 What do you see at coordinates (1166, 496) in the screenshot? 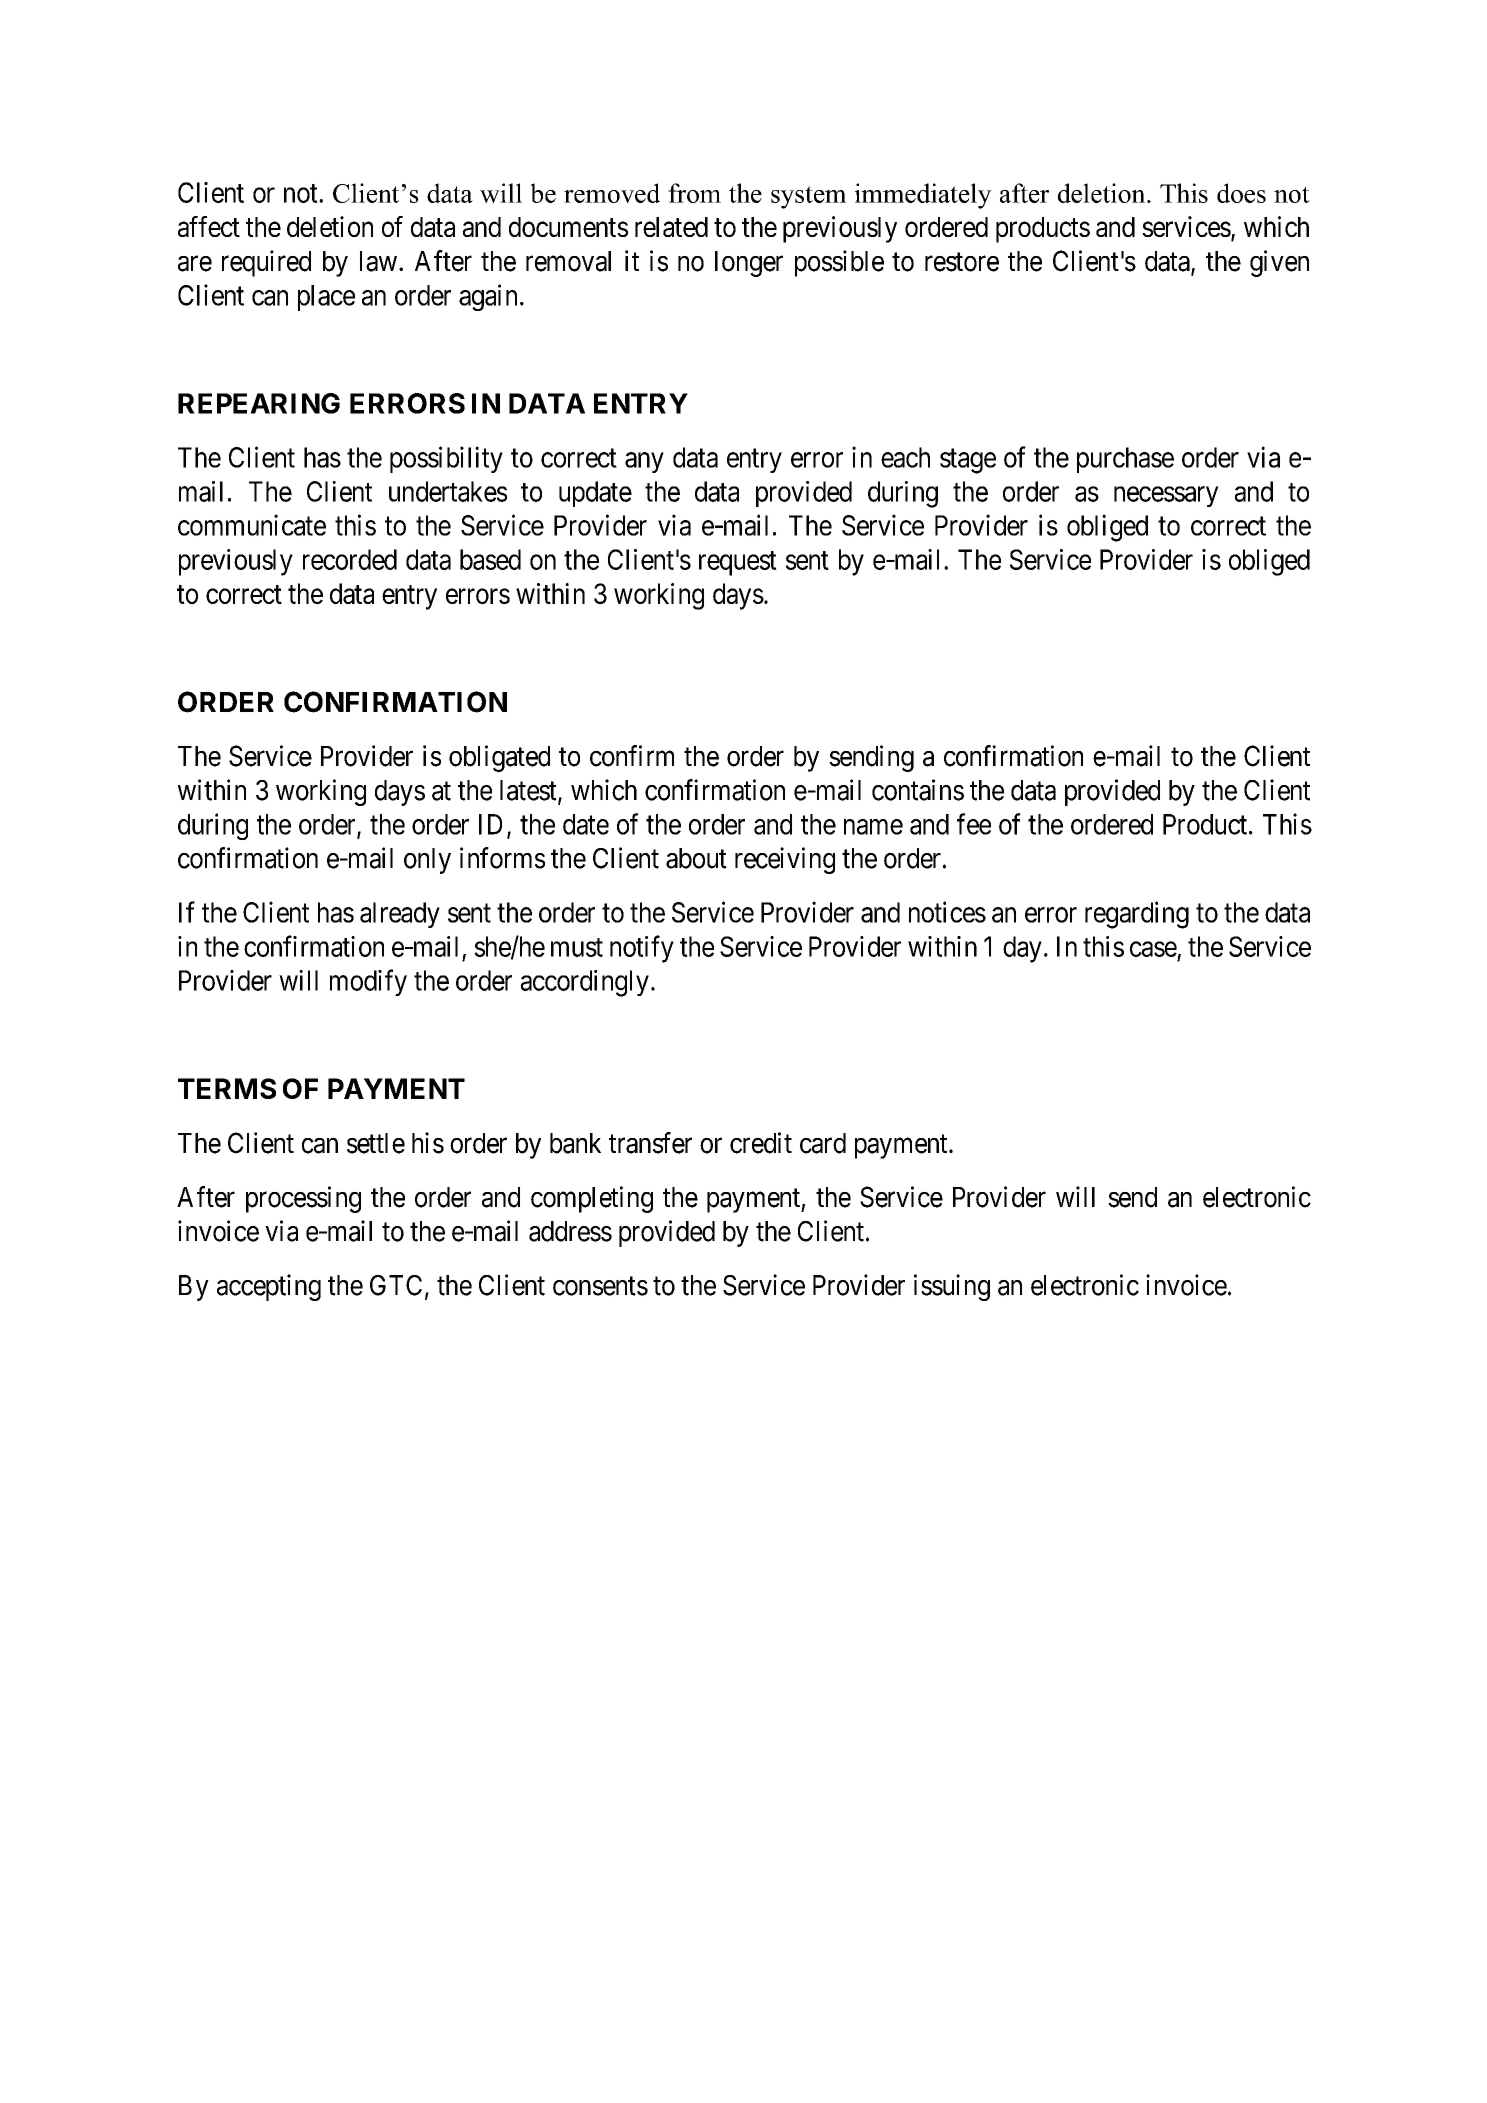
I see `necessary` at bounding box center [1166, 496].
